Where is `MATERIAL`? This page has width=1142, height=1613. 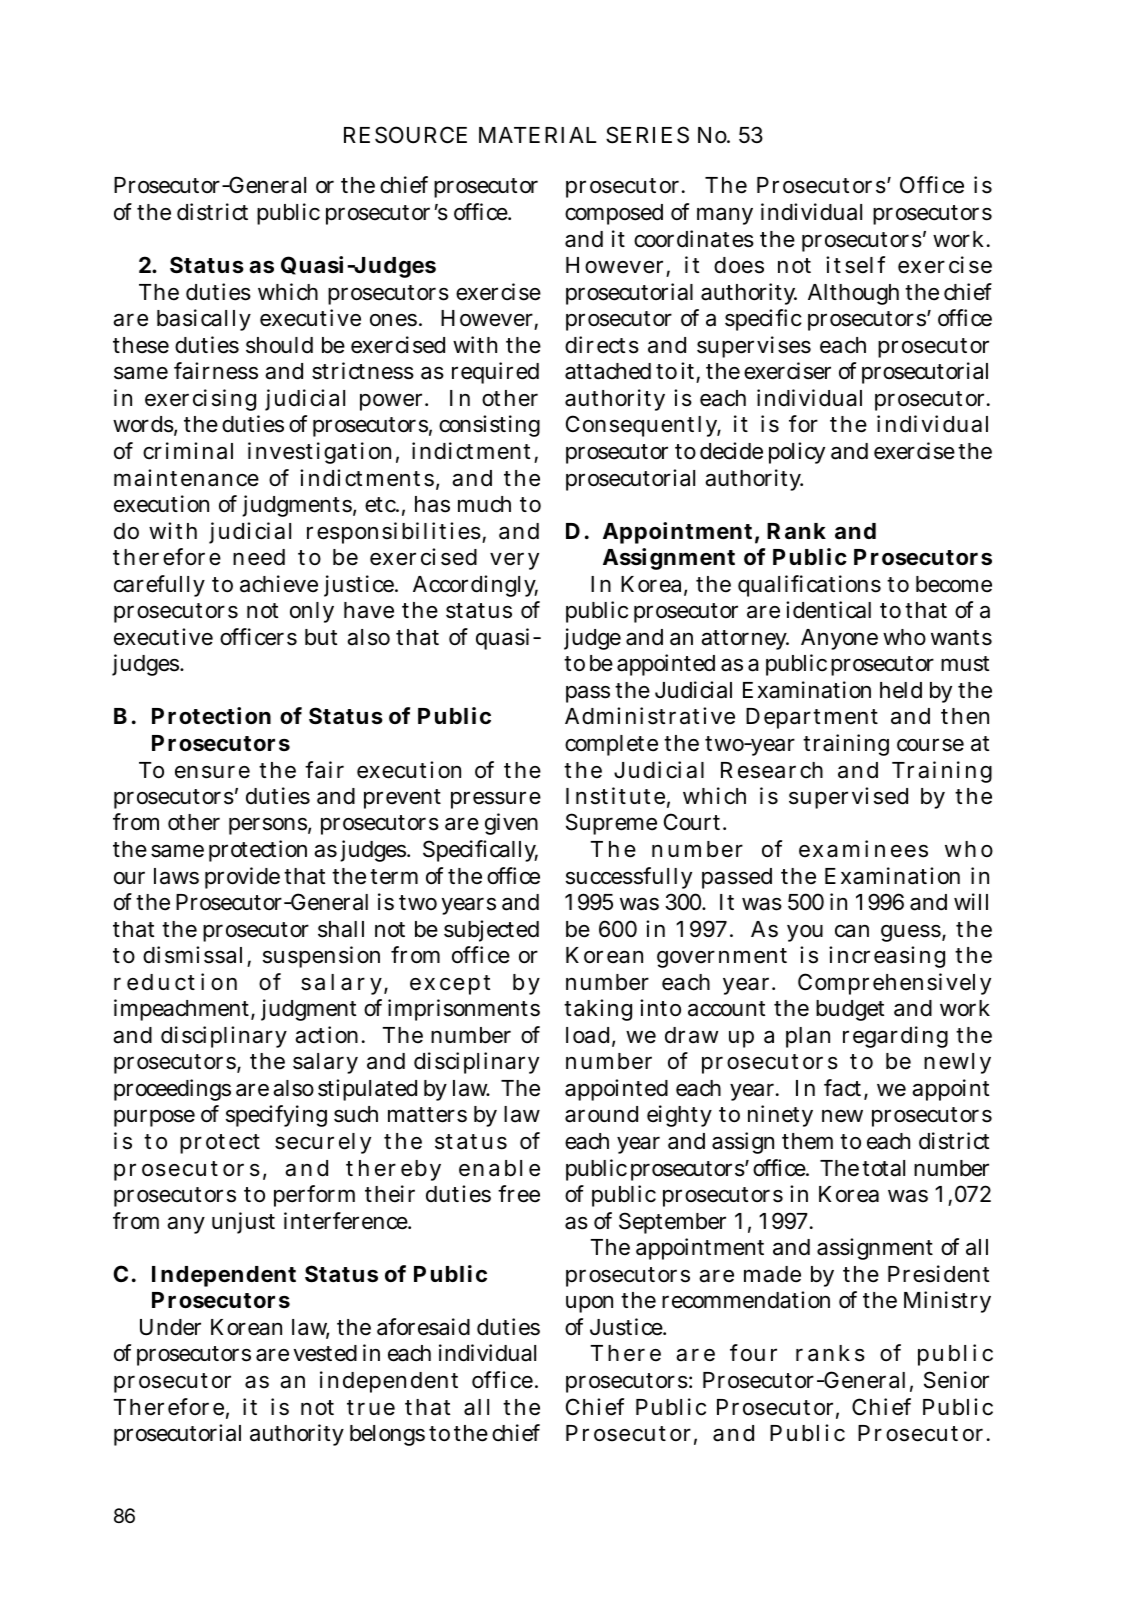
MATERIAL is located at coordinates (538, 135).
